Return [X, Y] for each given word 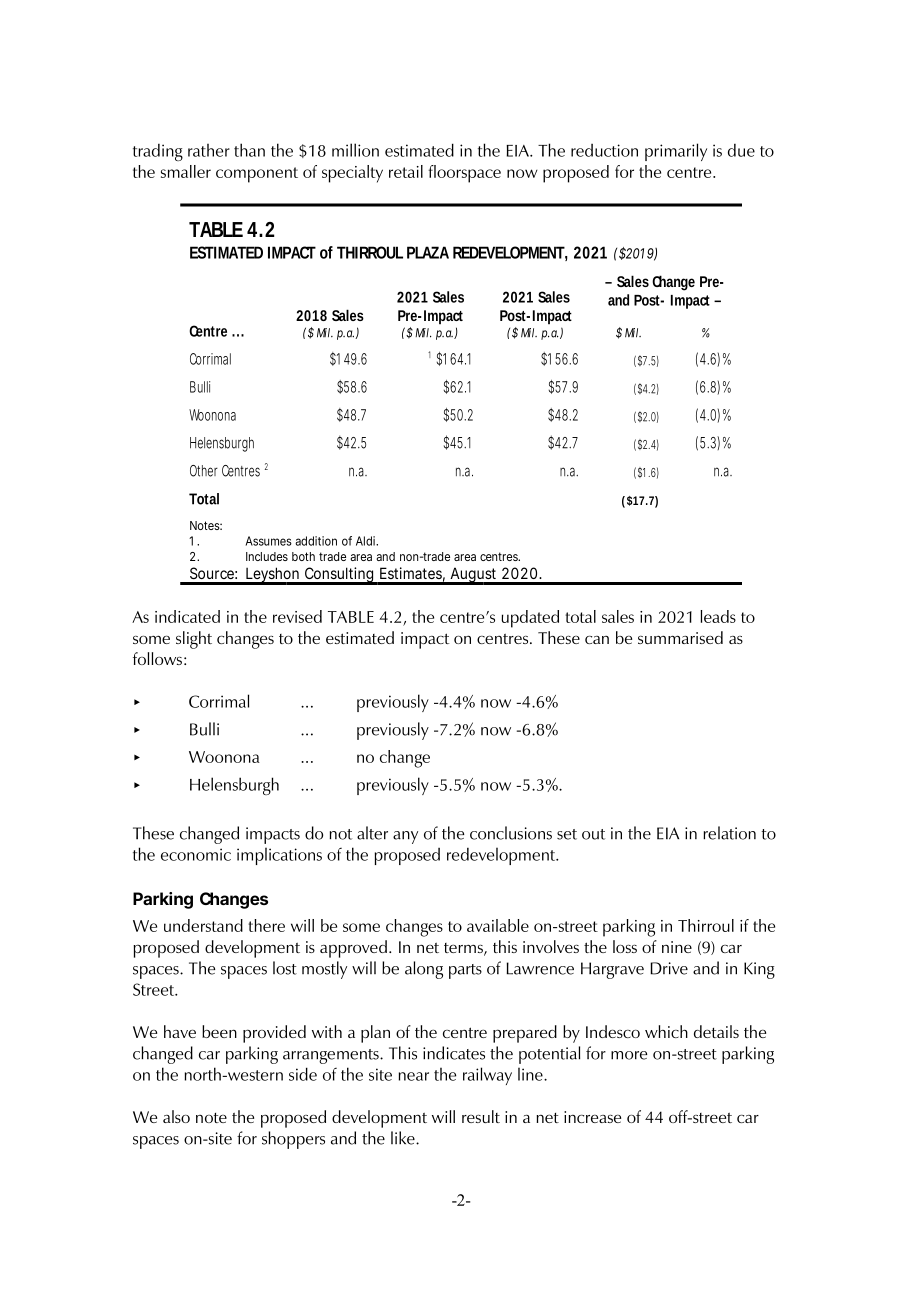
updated [530, 619]
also [176, 1116]
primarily [676, 152]
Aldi [366, 541]
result [481, 1116]
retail [406, 171]
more [629, 1055]
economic [196, 854]
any [405, 837]
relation [729, 833]
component [257, 175]
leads [718, 616]
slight [194, 640]
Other [204, 471]
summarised [680, 637]
